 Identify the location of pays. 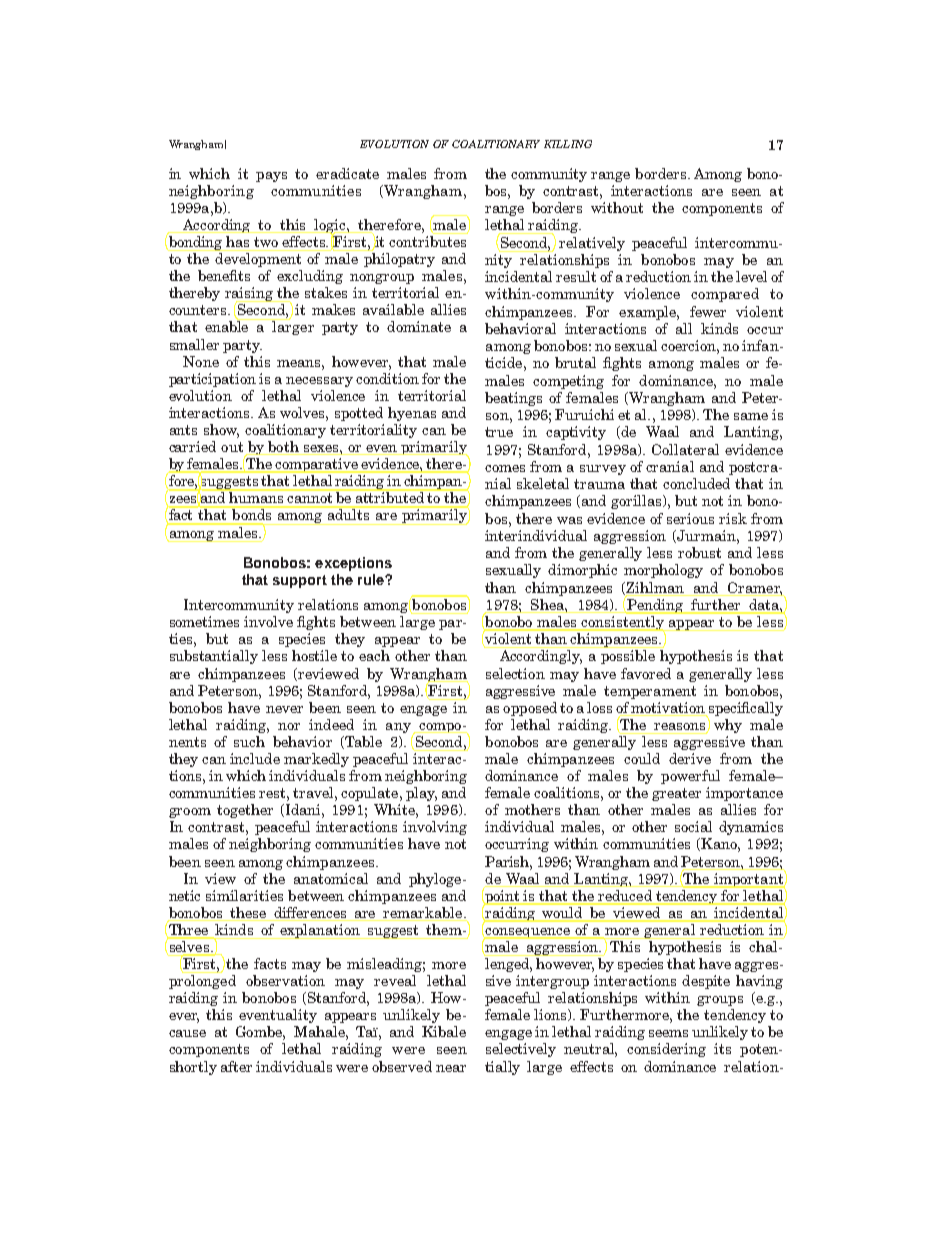
(271, 177).
